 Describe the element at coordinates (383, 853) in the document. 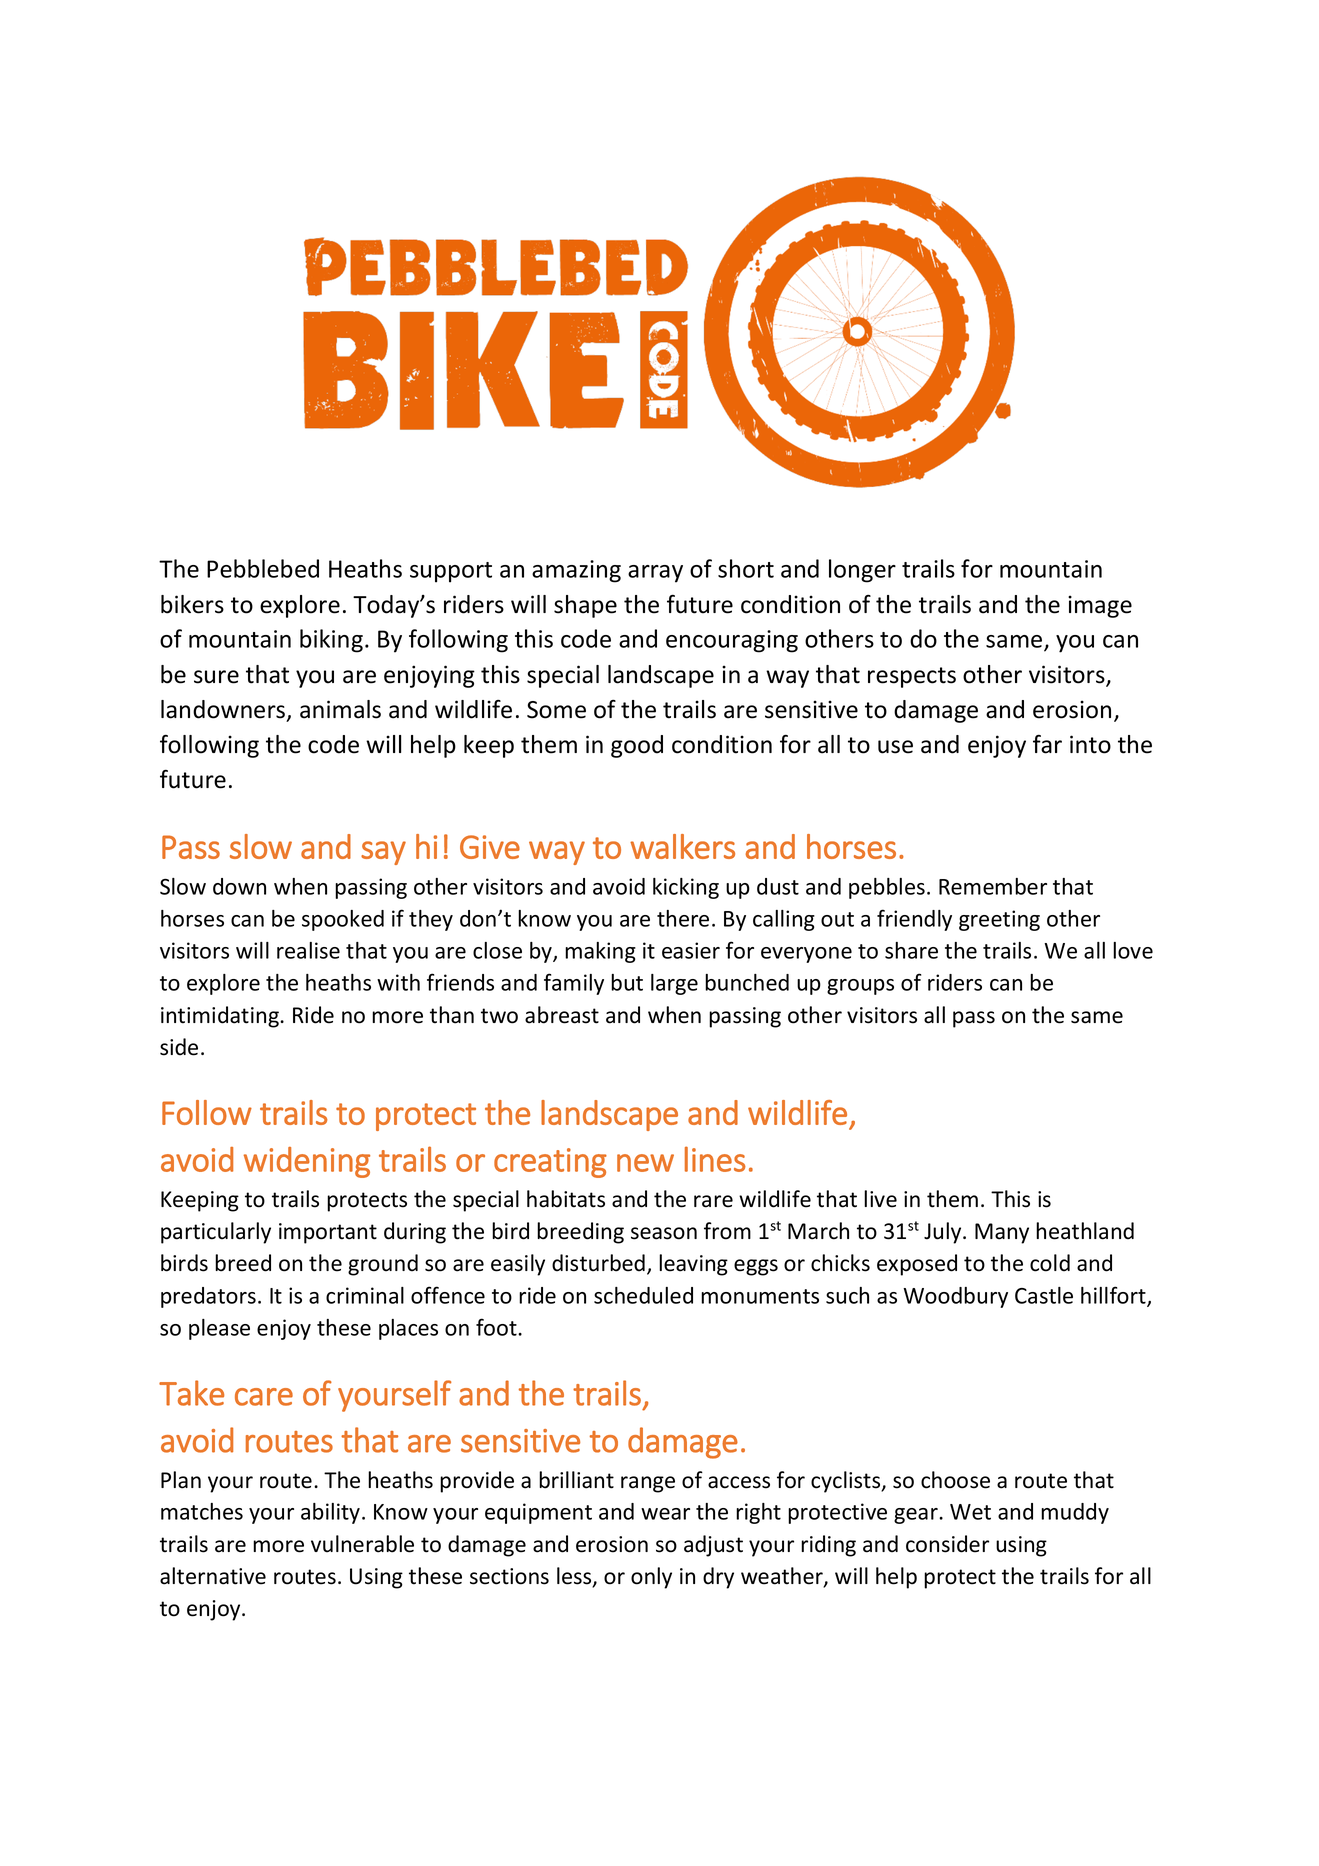

I see `say` at that location.
